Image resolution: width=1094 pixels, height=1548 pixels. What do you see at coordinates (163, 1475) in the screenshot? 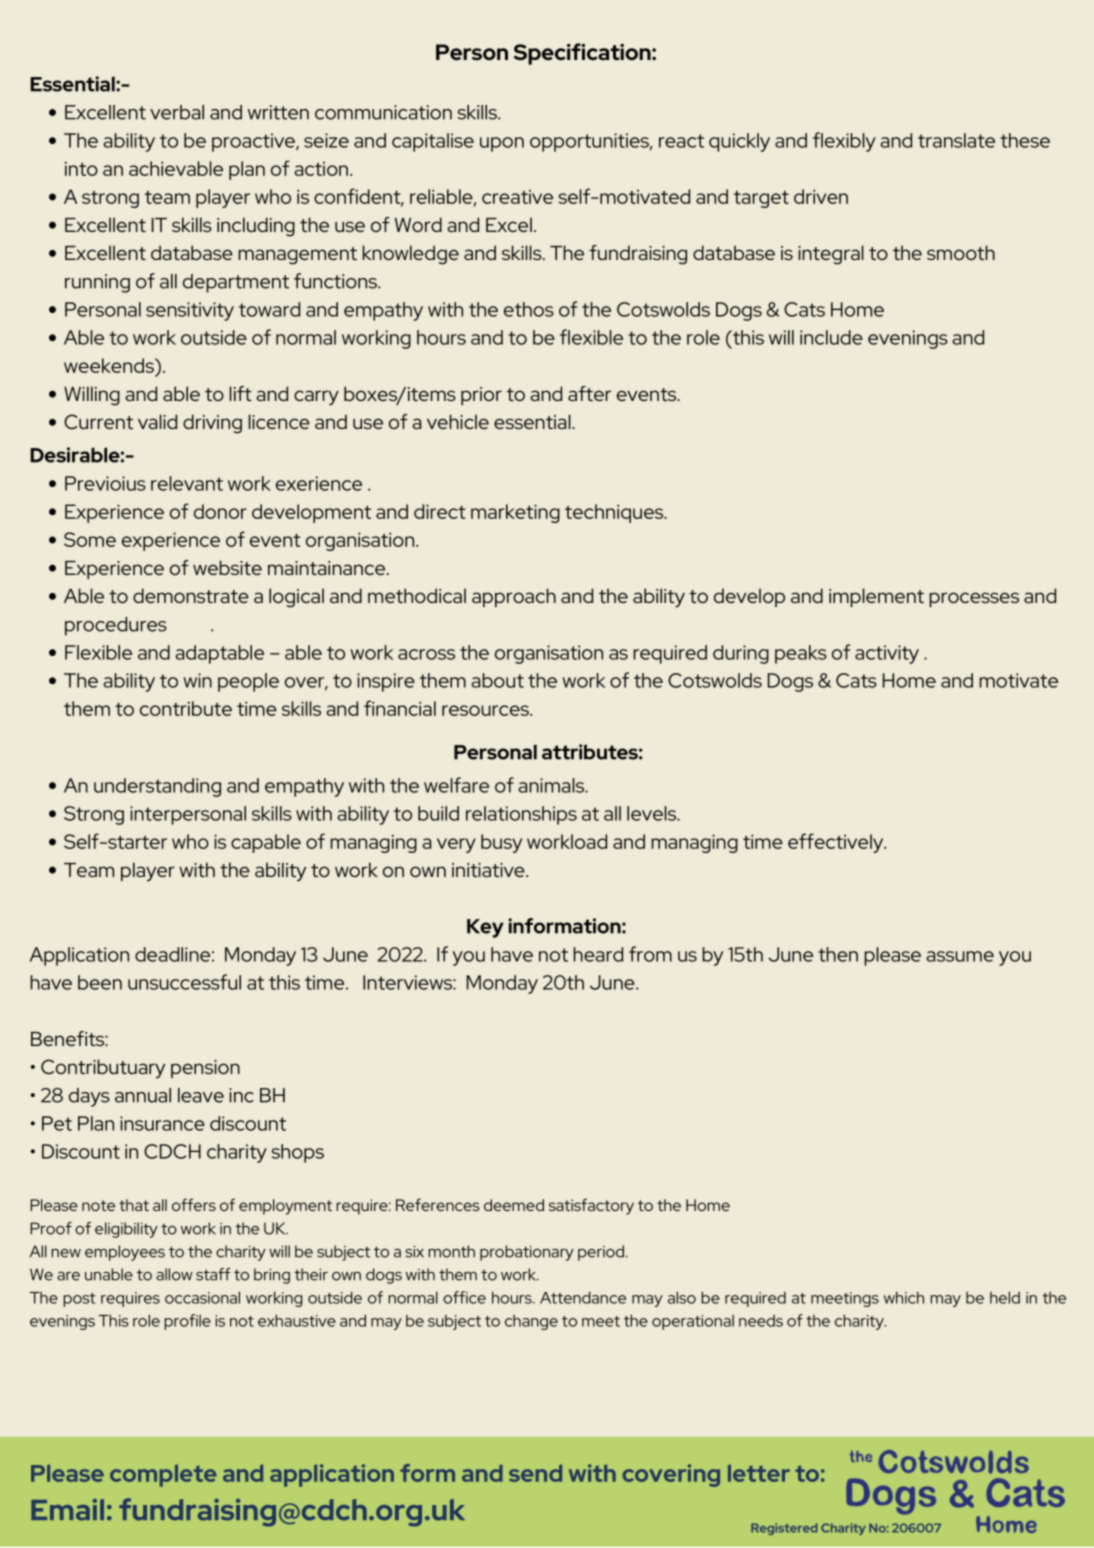
I see `complete` at bounding box center [163, 1475].
